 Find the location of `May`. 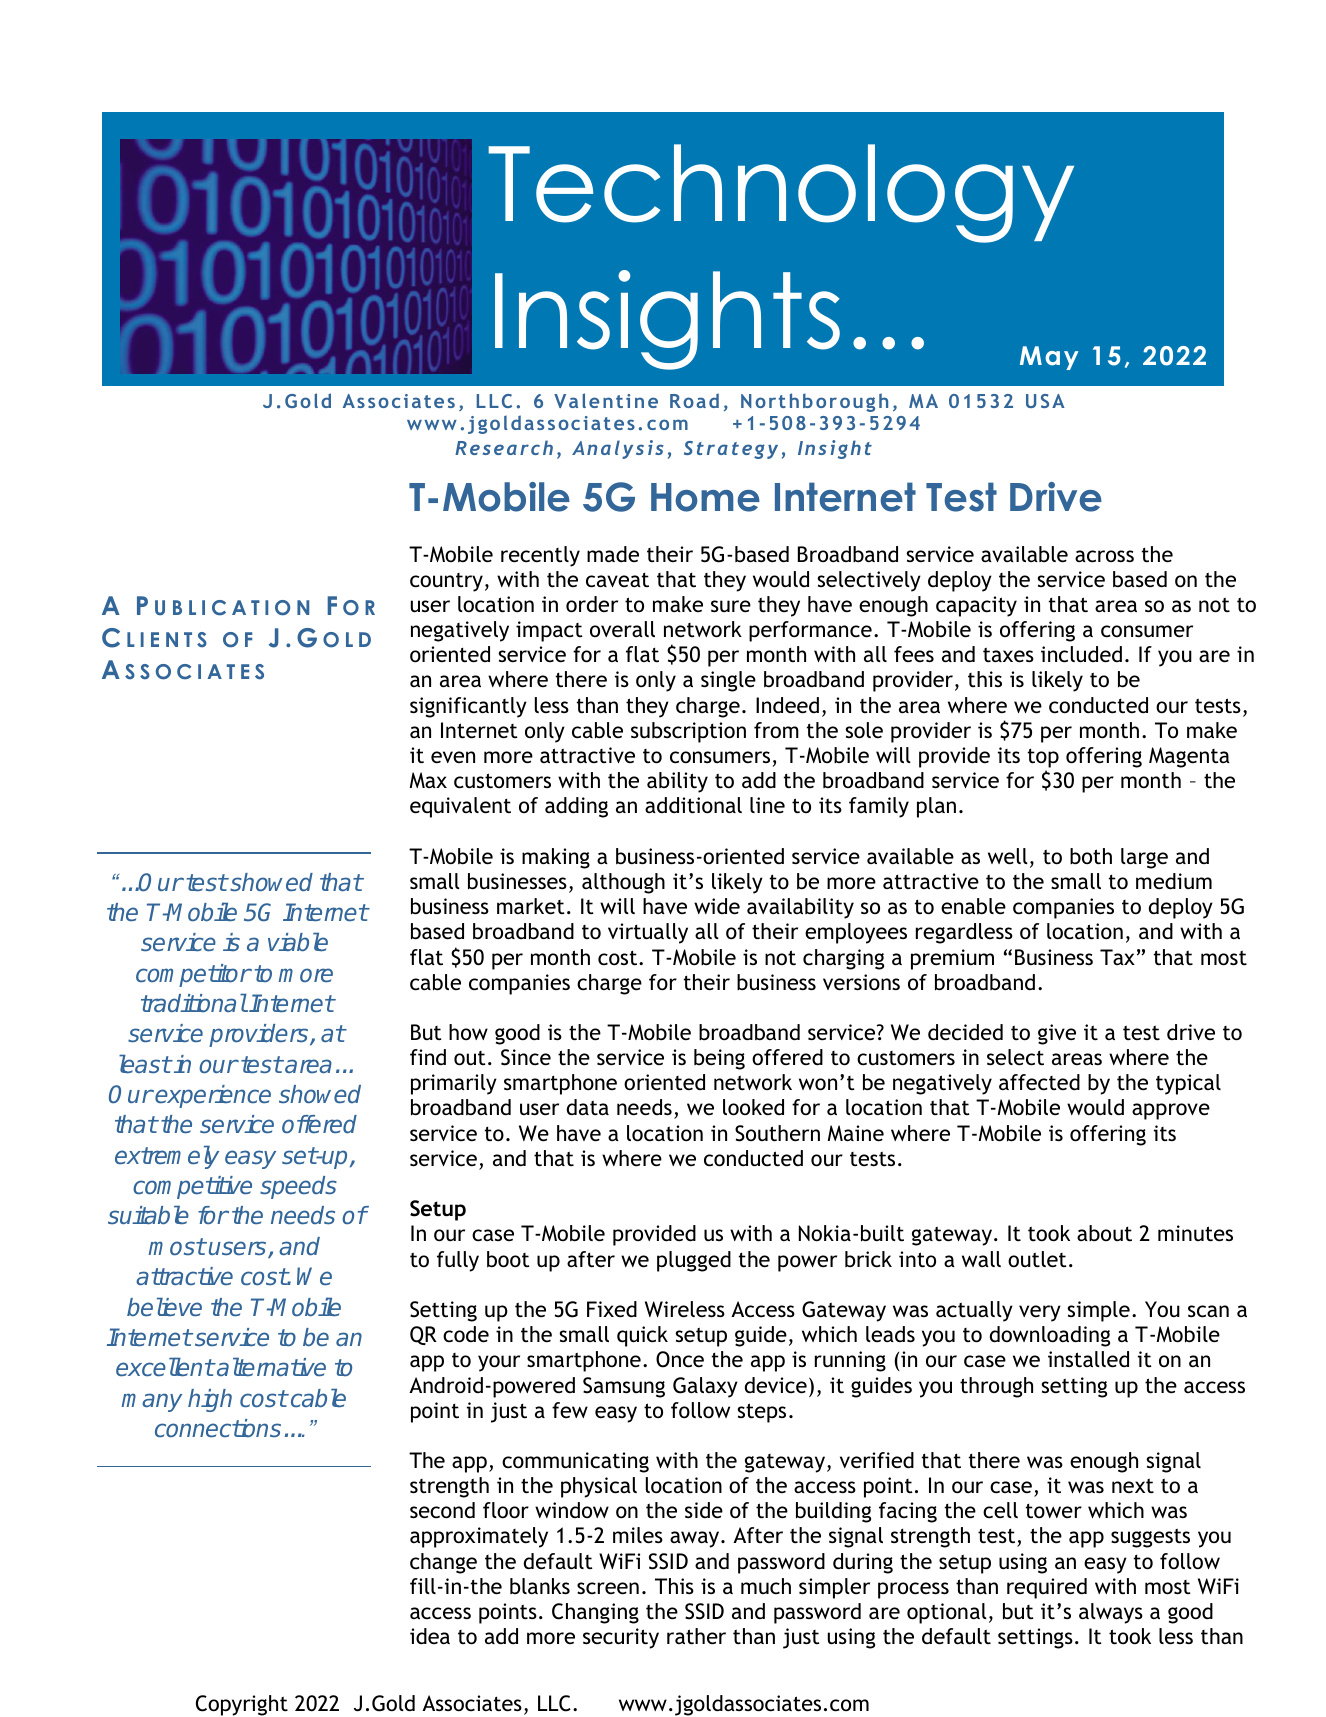

May is located at coordinates (1049, 358).
